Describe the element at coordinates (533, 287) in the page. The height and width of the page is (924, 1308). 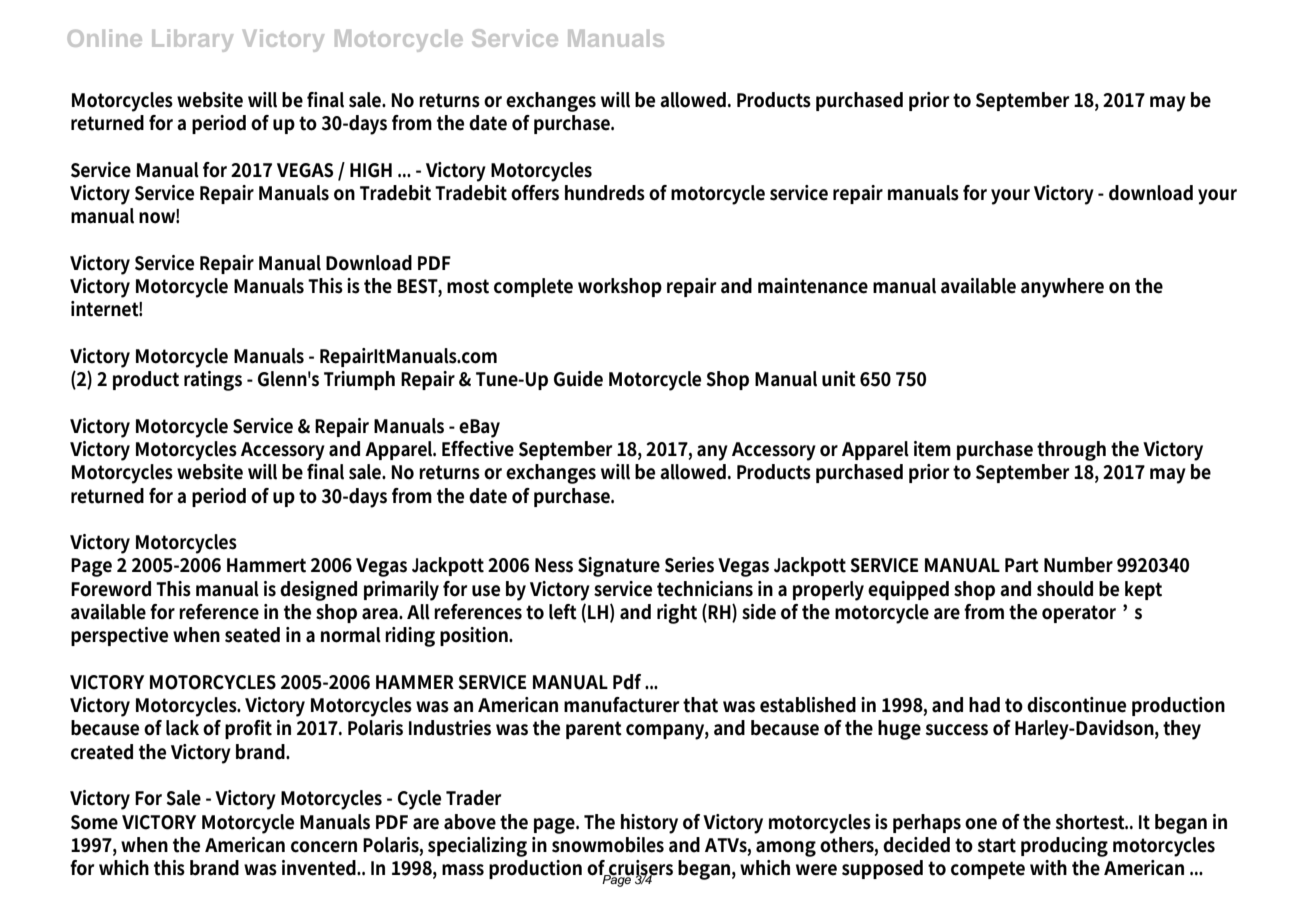
I see `complete` at that location.
